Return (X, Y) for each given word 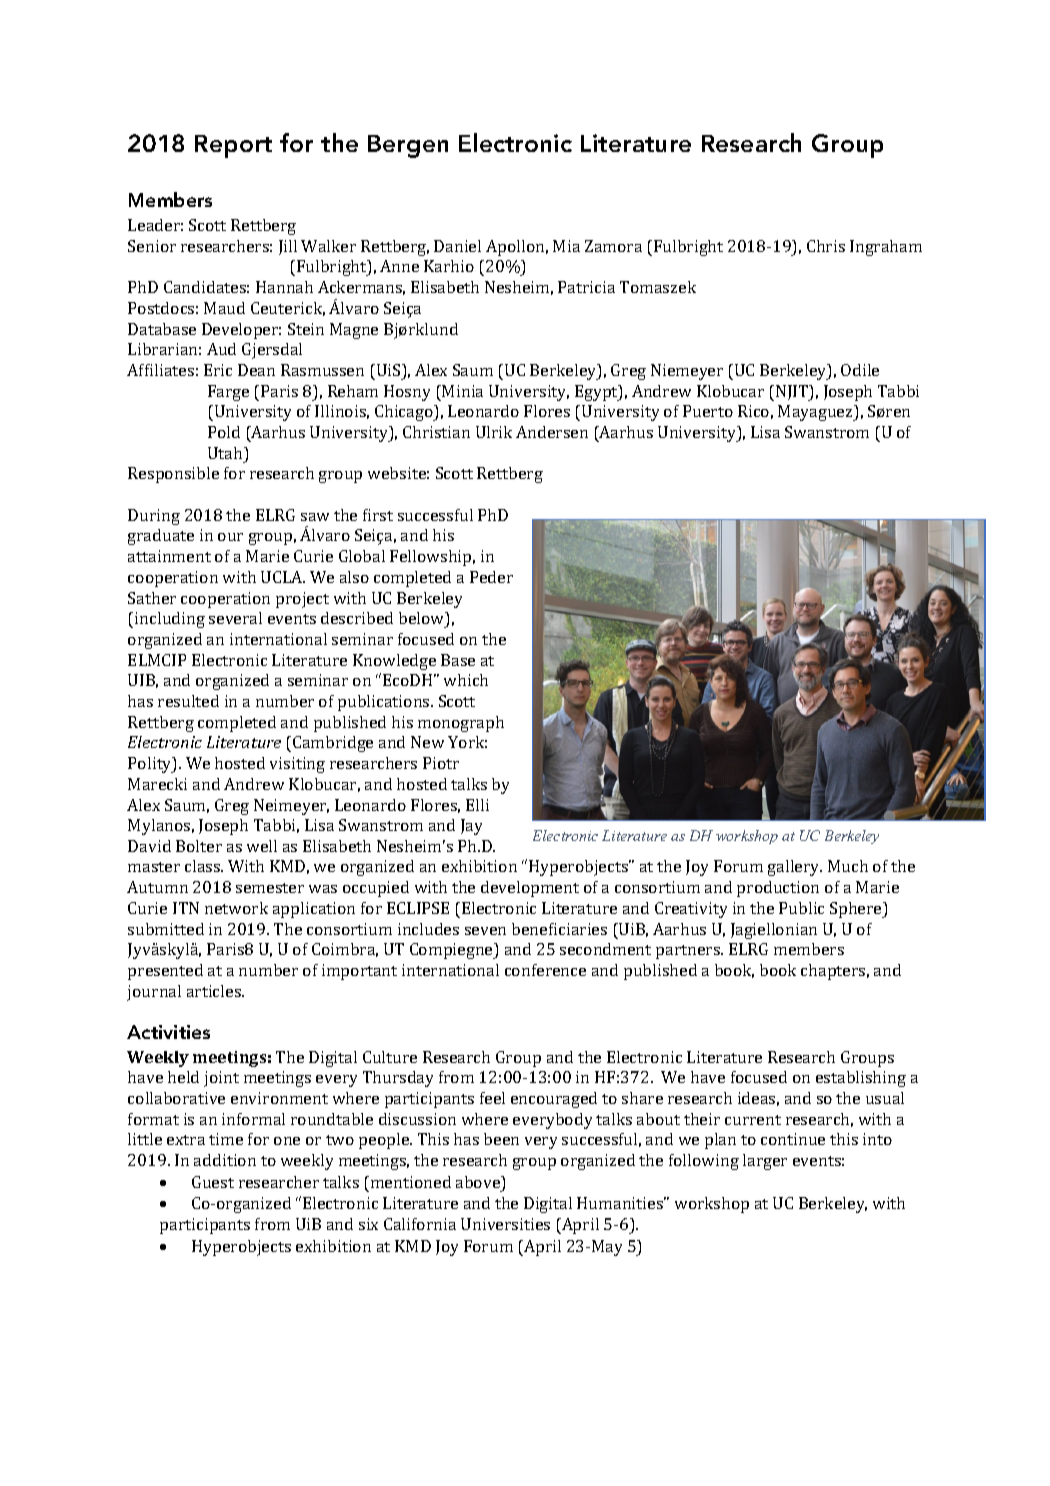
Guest (213, 1182)
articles (215, 991)
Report (233, 146)
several (235, 618)
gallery (795, 868)
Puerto (708, 411)
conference (545, 970)
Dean (256, 370)
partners (689, 952)
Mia (566, 246)
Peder (491, 577)
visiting (297, 765)
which (466, 680)
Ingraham (886, 248)
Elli (477, 805)
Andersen (552, 432)
